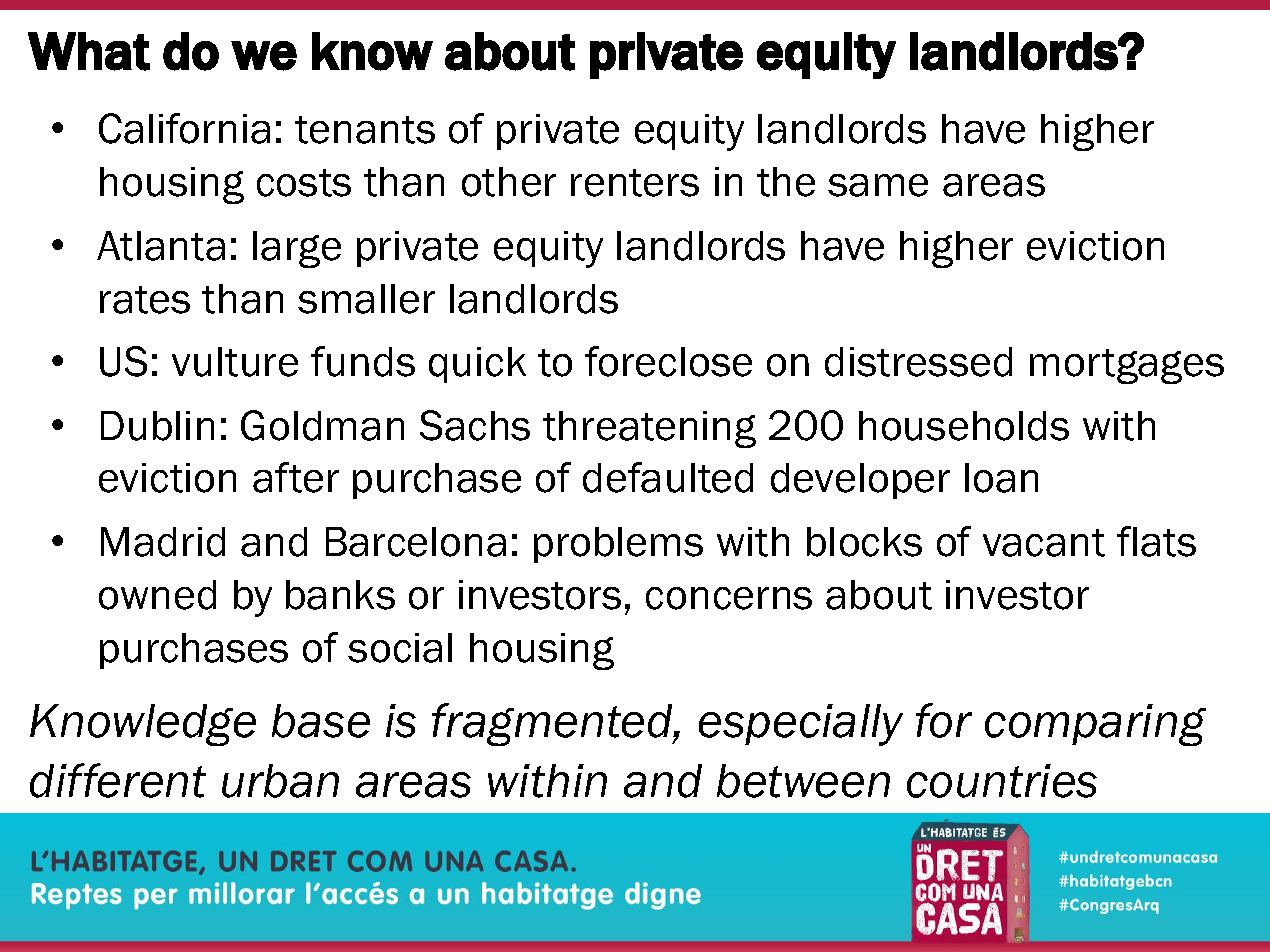 This page has width=1270, height=952. What do you see at coordinates (157, 426) in the page?
I see `Dublin` at bounding box center [157, 426].
